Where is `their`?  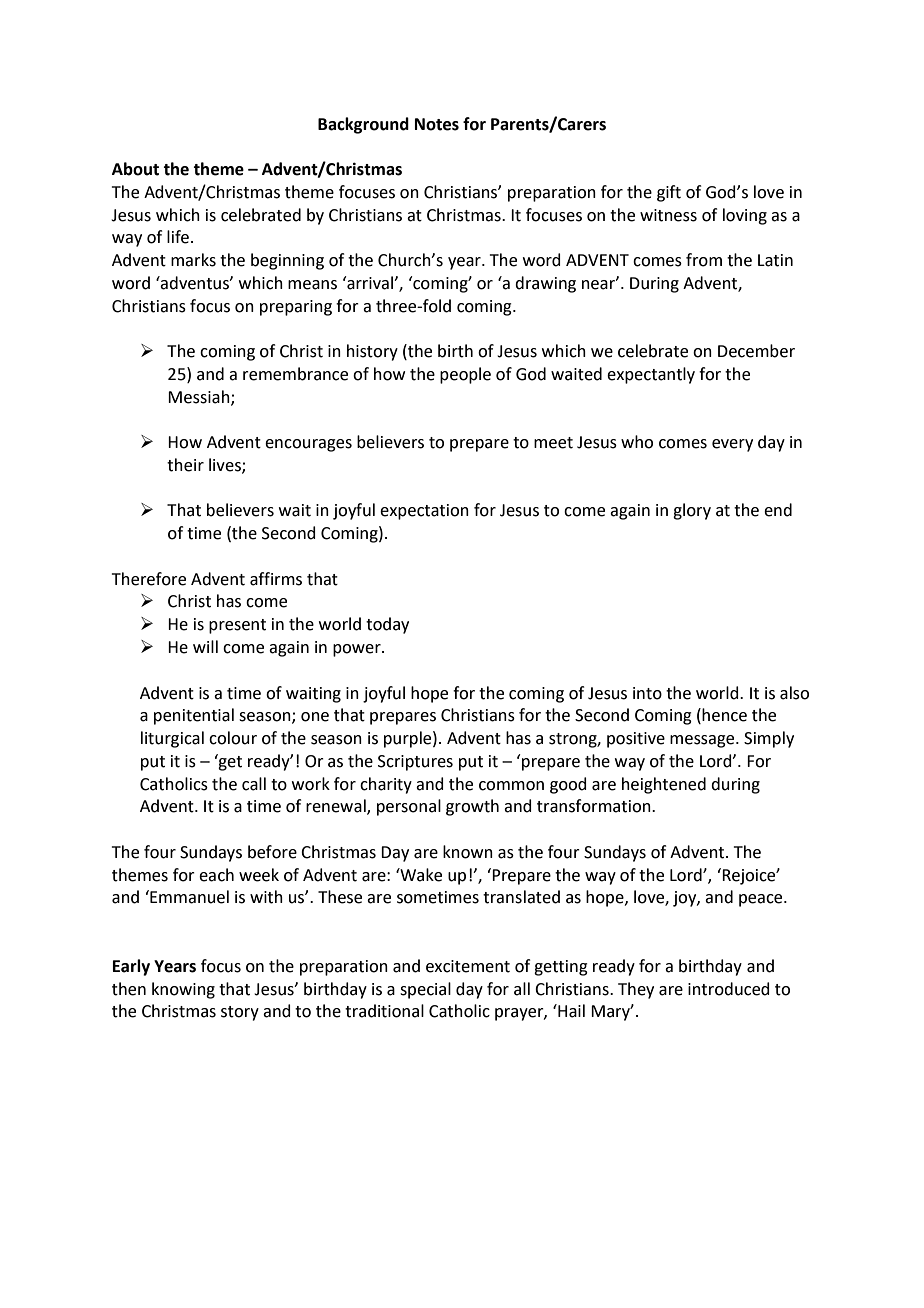
their is located at coordinates (185, 465).
